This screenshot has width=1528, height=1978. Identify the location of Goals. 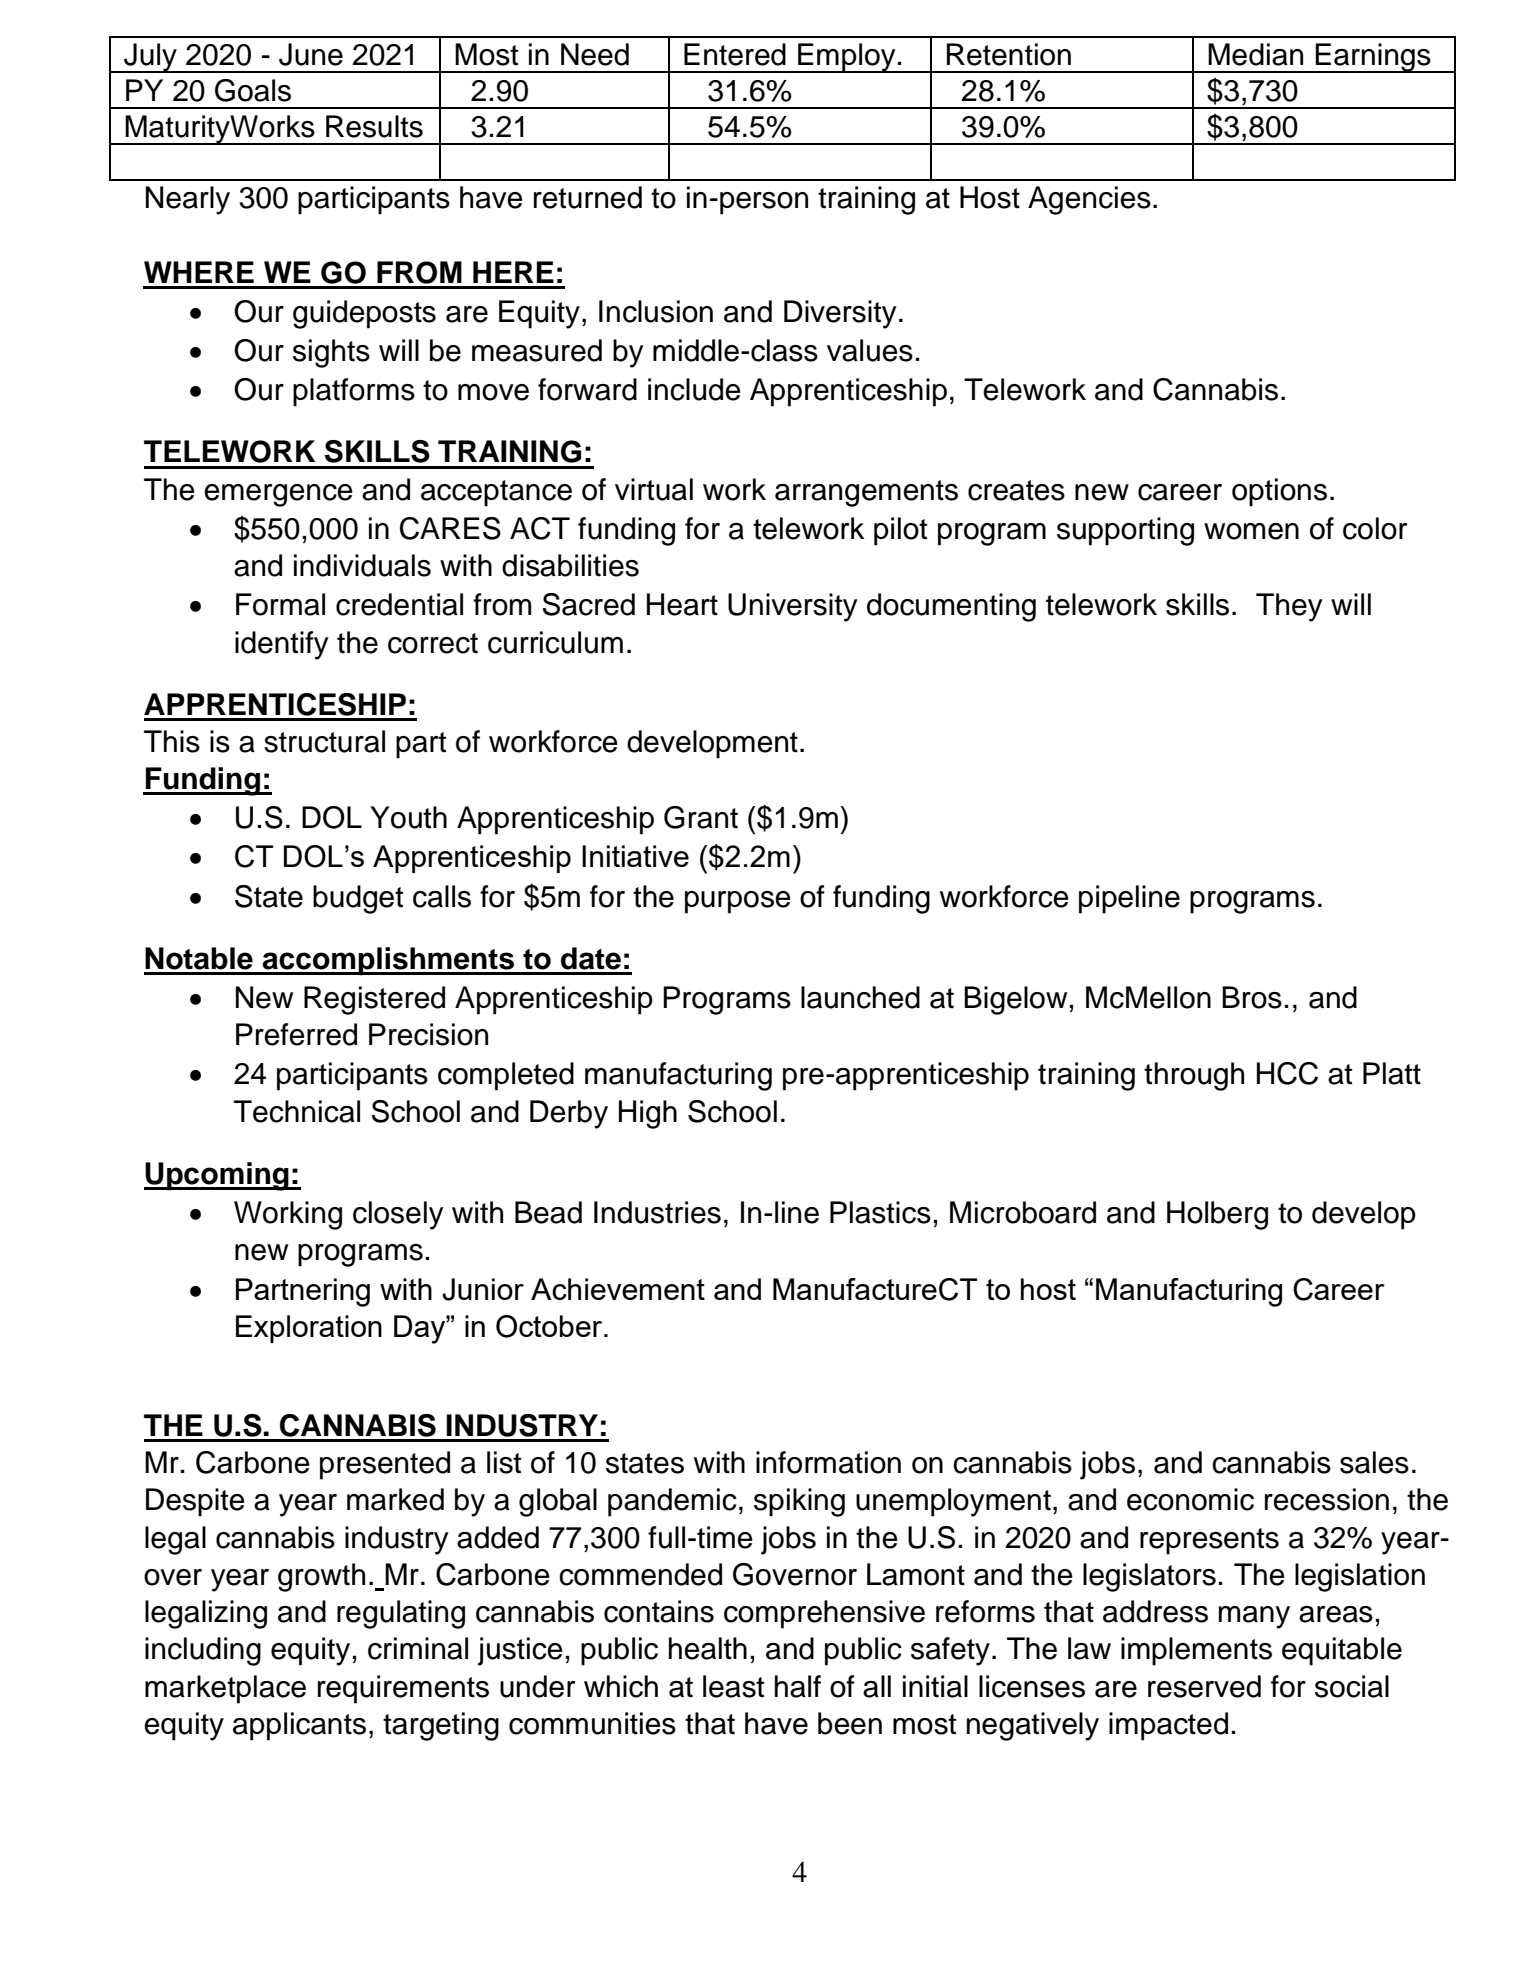
(253, 90).
